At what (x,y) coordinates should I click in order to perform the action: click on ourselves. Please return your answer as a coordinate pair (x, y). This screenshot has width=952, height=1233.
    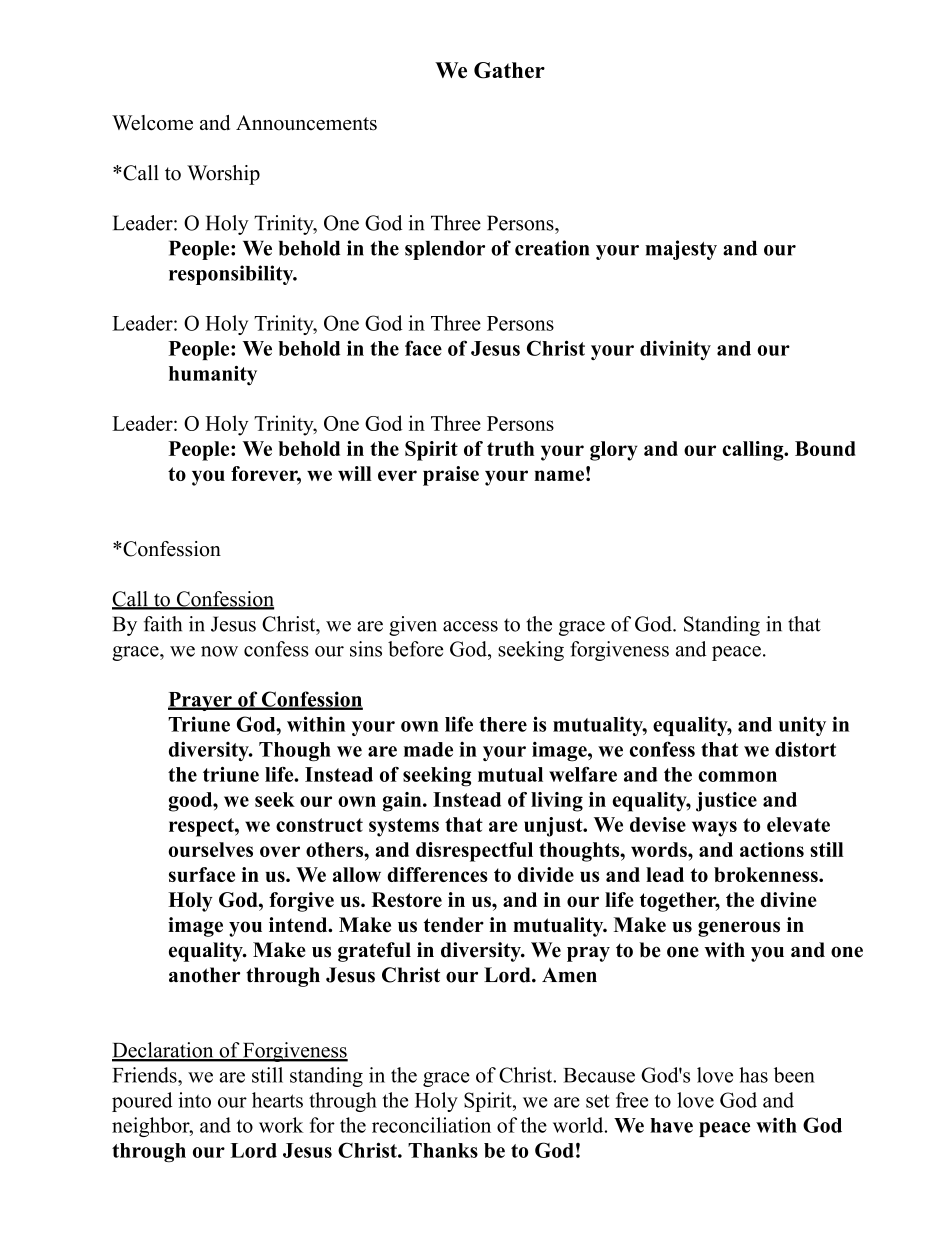
    Looking at the image, I should click on (210, 849).
